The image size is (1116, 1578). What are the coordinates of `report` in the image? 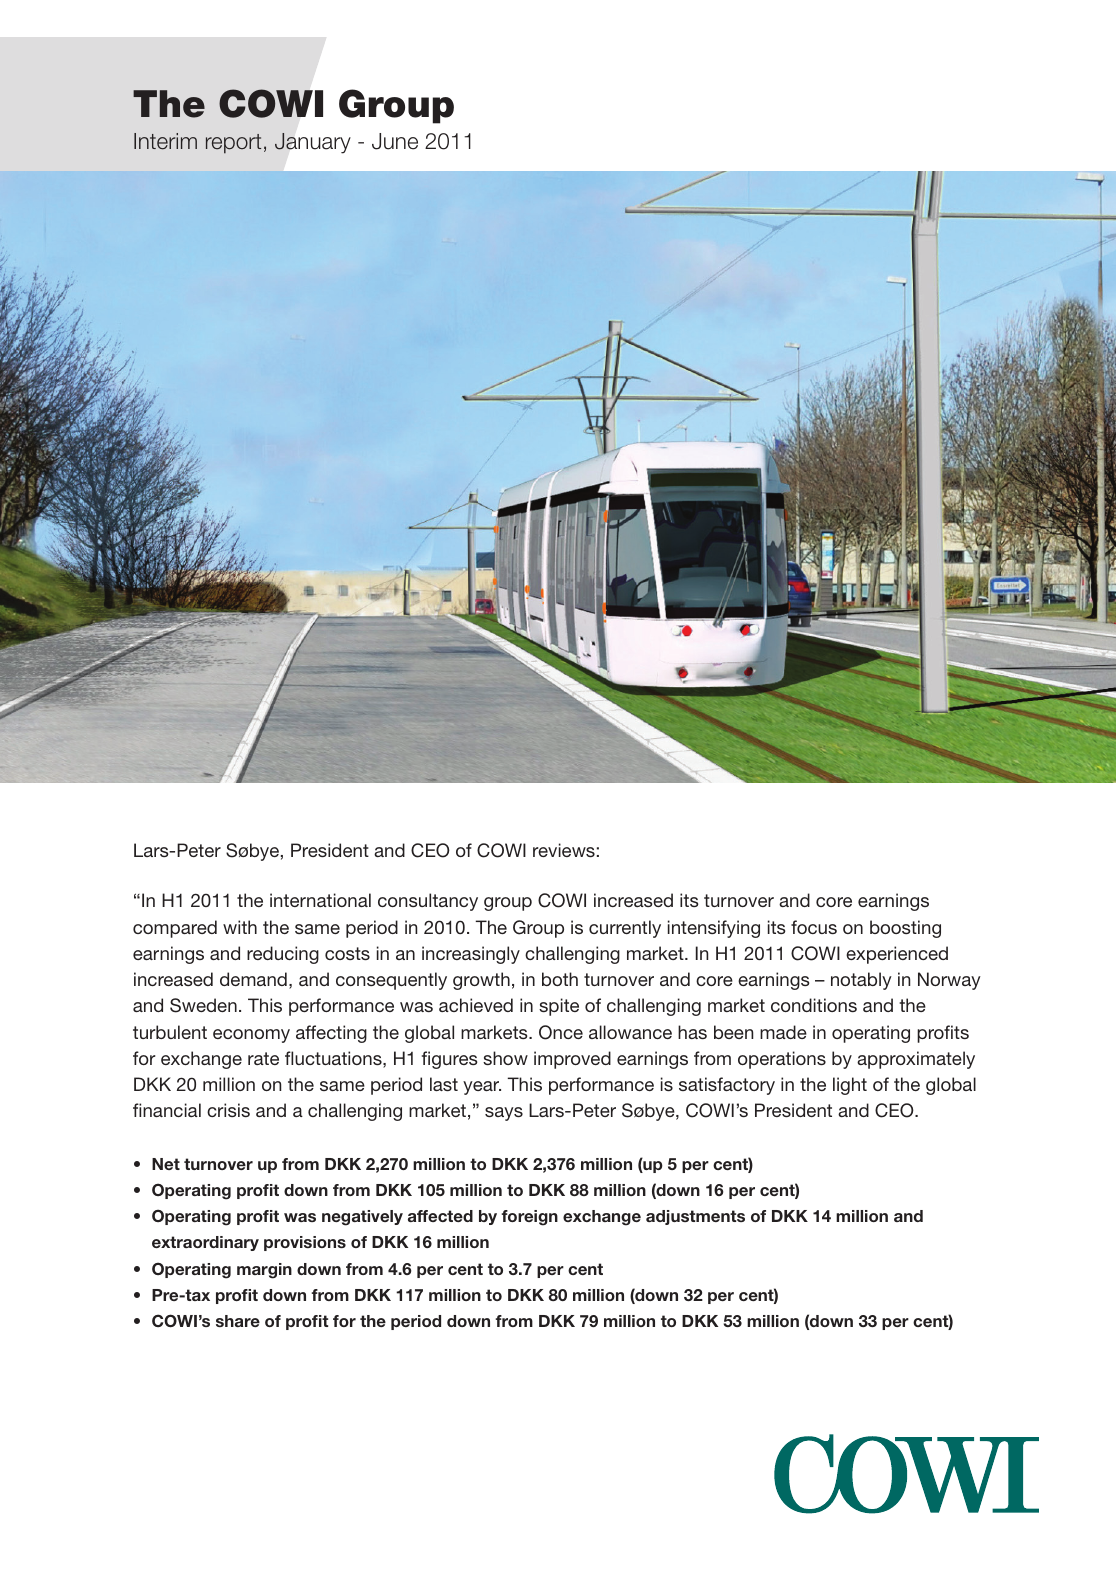 It's located at (233, 144).
